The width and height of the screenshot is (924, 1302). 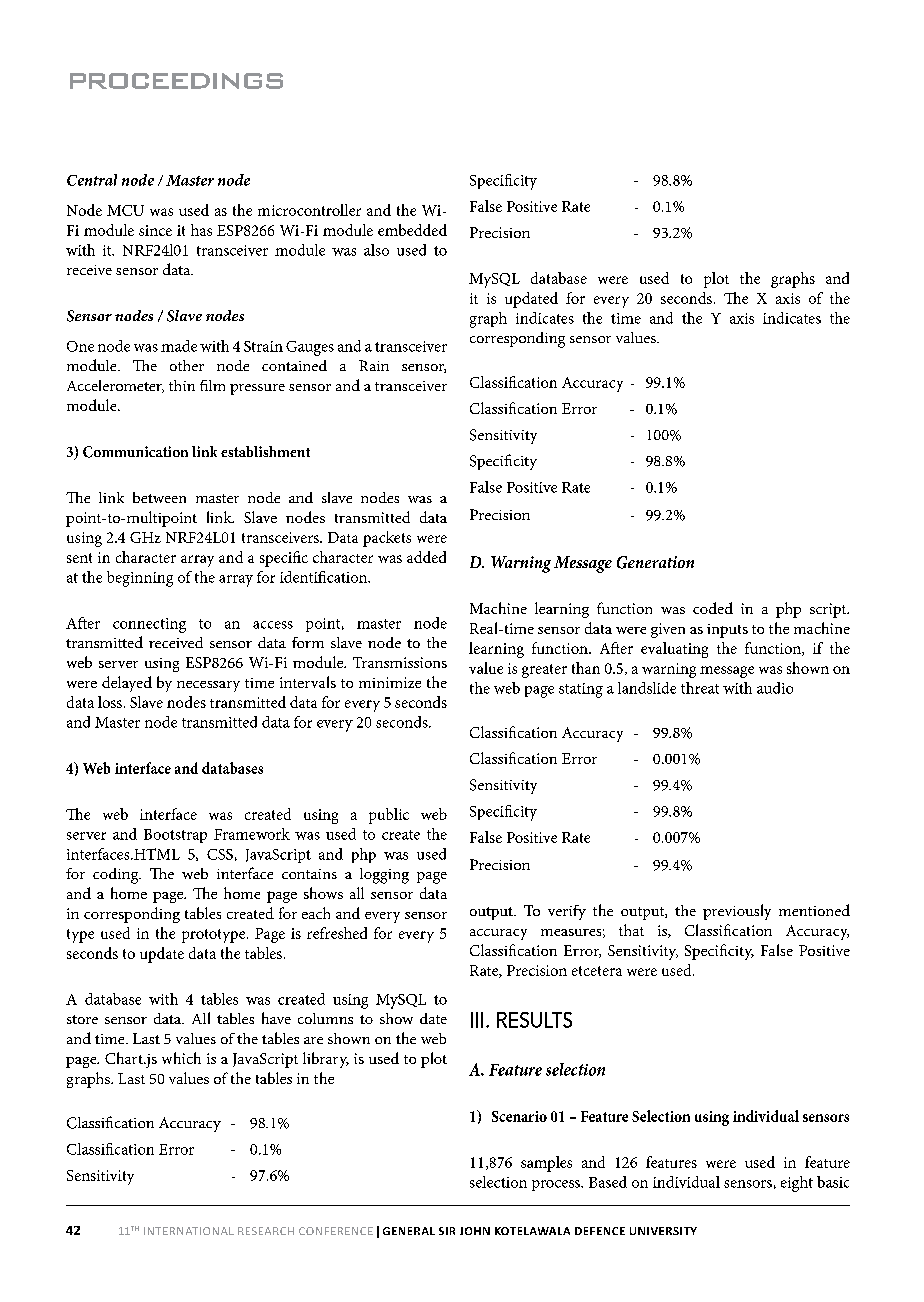 I want to click on added, so click(x=426, y=557).
